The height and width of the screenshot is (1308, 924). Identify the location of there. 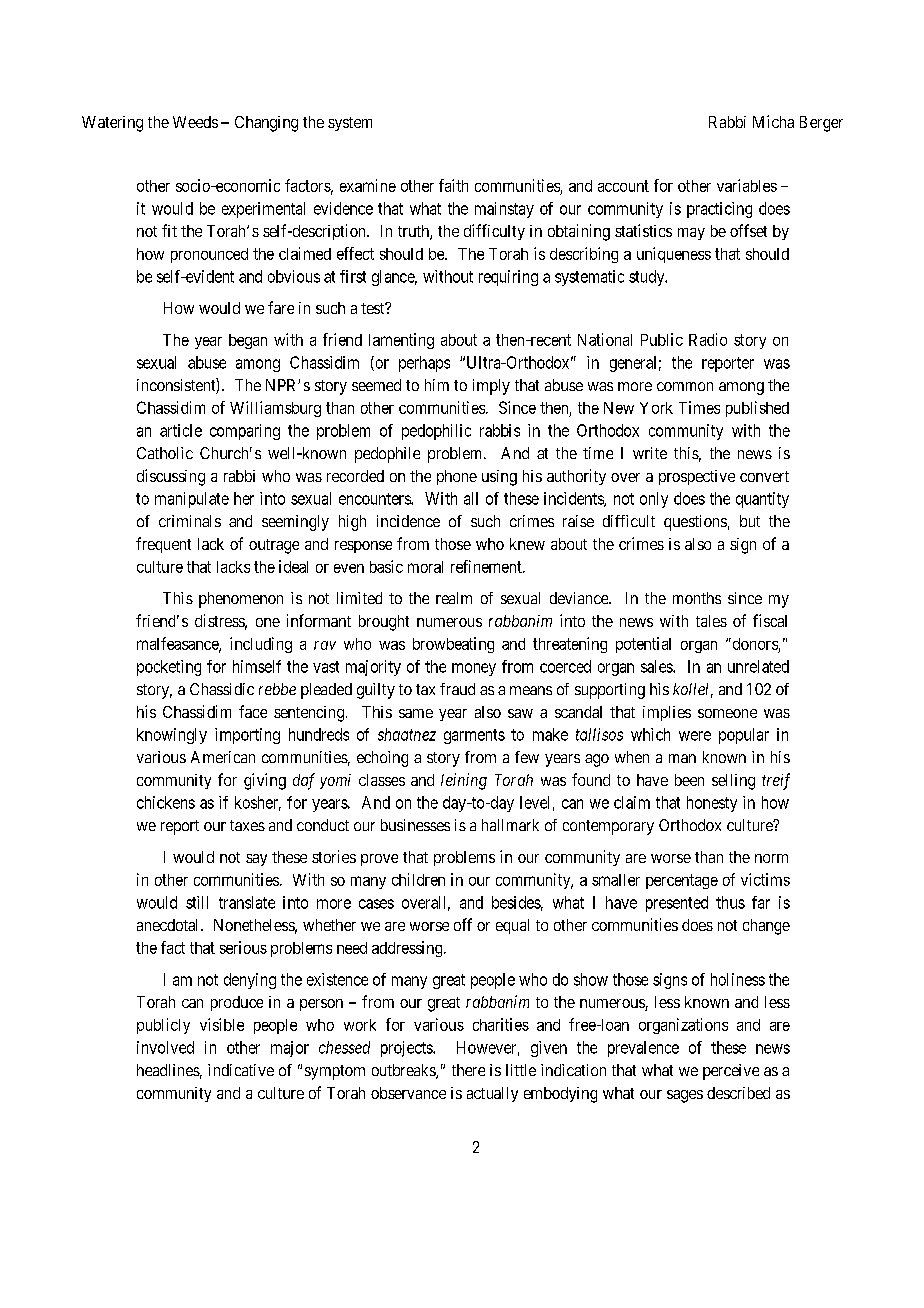
(468, 1070).
